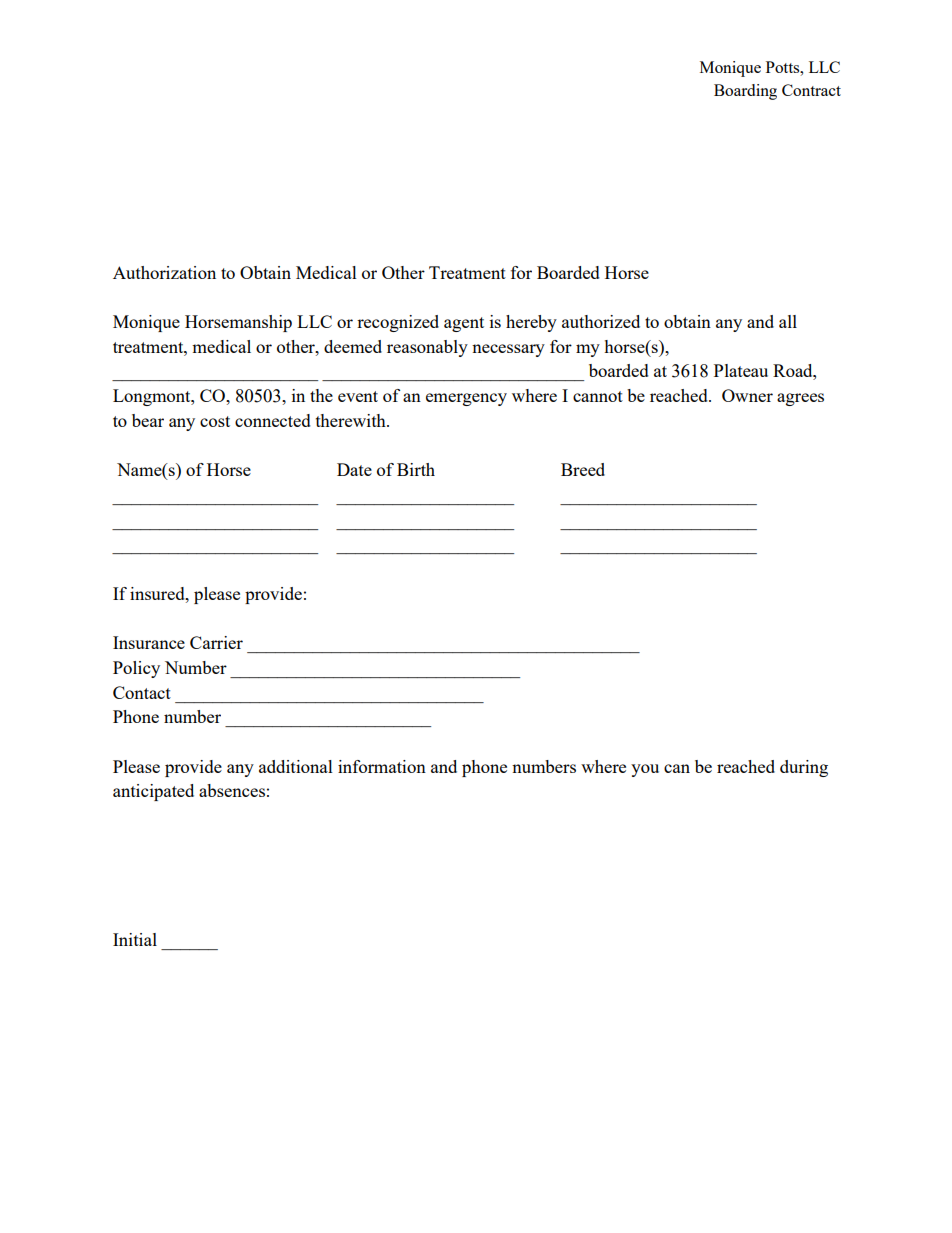 This screenshot has height=1233, width=952. I want to click on emergency, so click(466, 399).
